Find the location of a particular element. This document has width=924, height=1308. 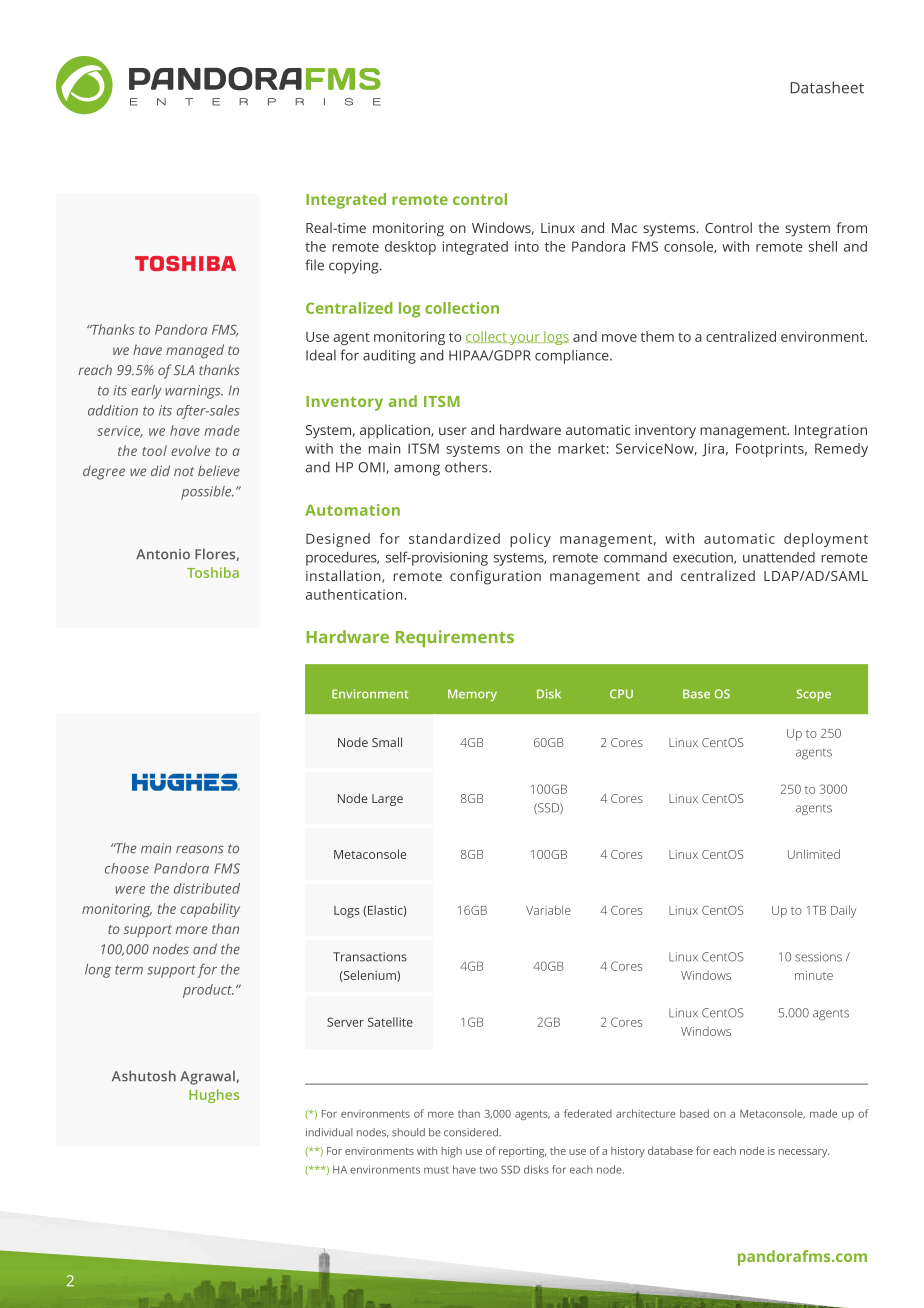

file is located at coordinates (314, 265).
